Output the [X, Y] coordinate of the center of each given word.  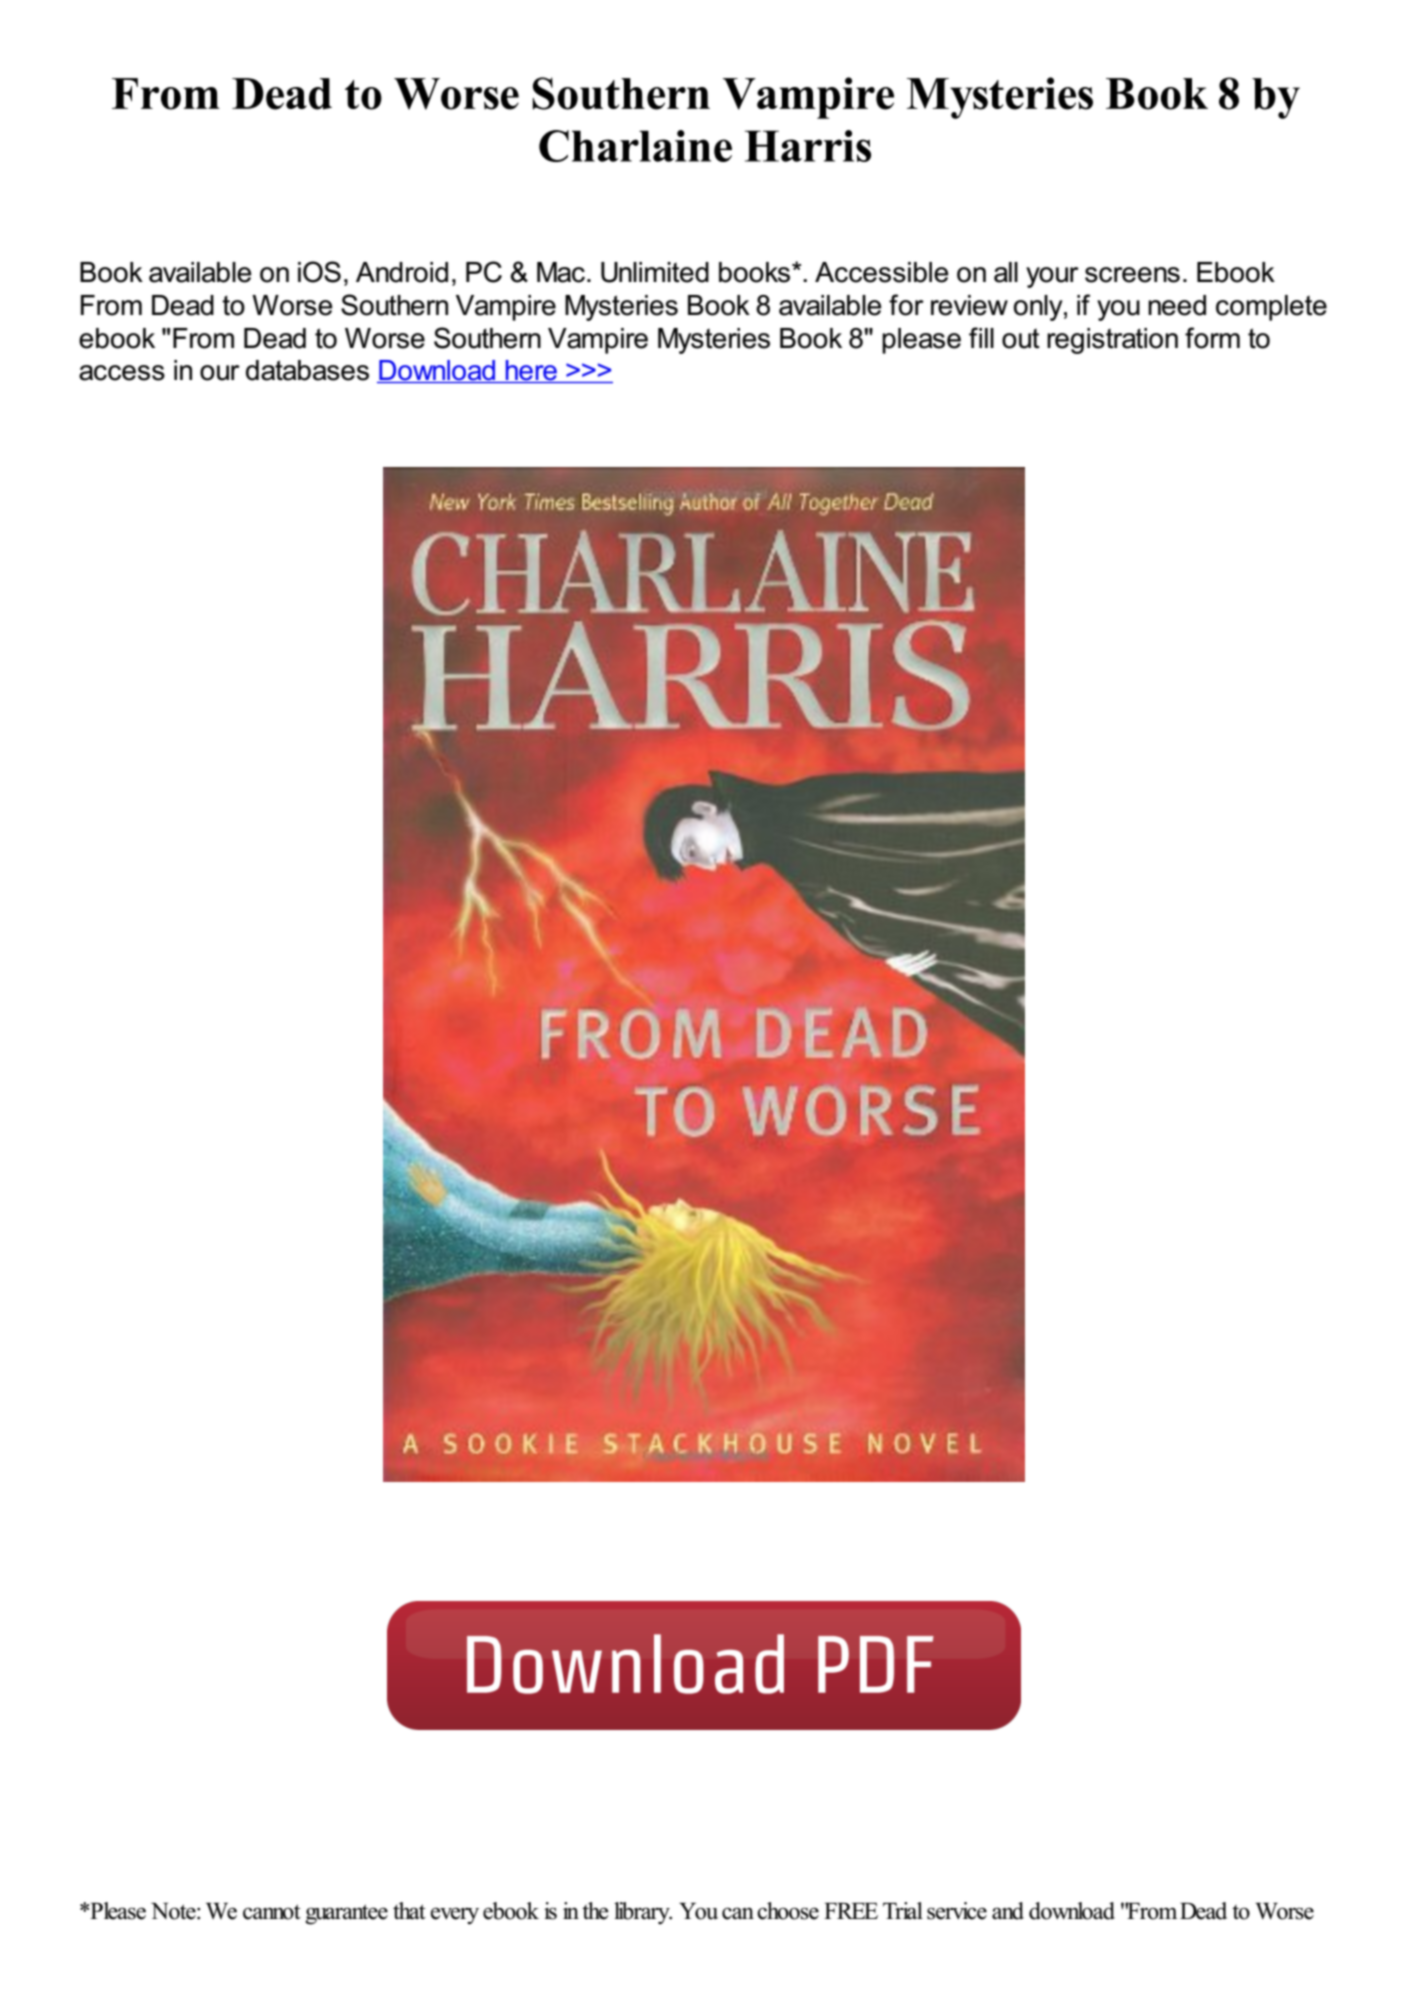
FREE [851, 1911]
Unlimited [655, 272]
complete [1271, 308]
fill [981, 337]
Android [402, 272]
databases [307, 370]
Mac [561, 272]
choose [788, 1911]
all [1006, 272]
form [1212, 338]
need [1177, 305]
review [969, 305]
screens [1132, 275]
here [531, 371]
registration [1112, 341]
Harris [808, 146]
